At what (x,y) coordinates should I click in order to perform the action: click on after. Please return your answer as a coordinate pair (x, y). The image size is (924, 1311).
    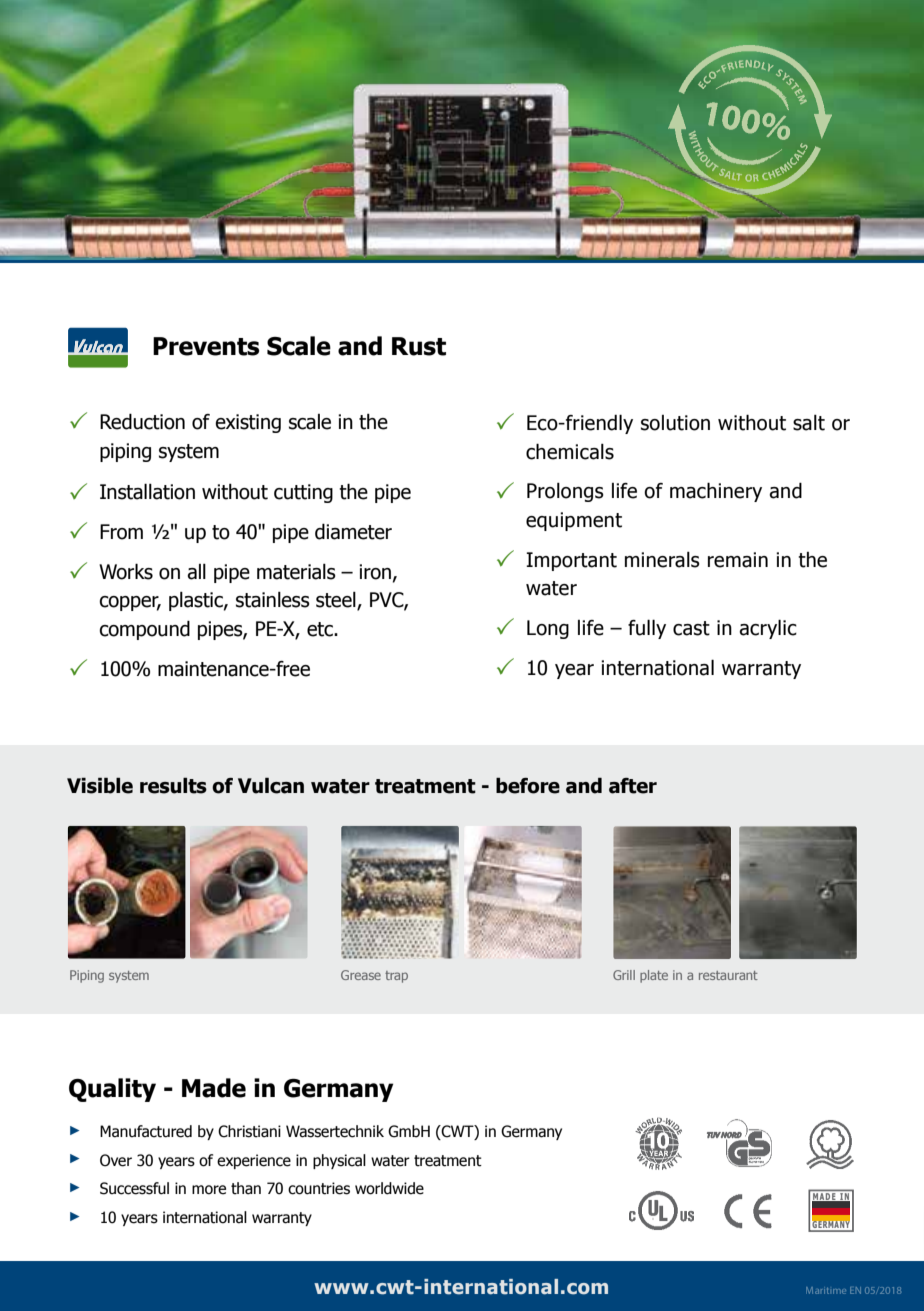
    Looking at the image, I should click on (633, 786).
